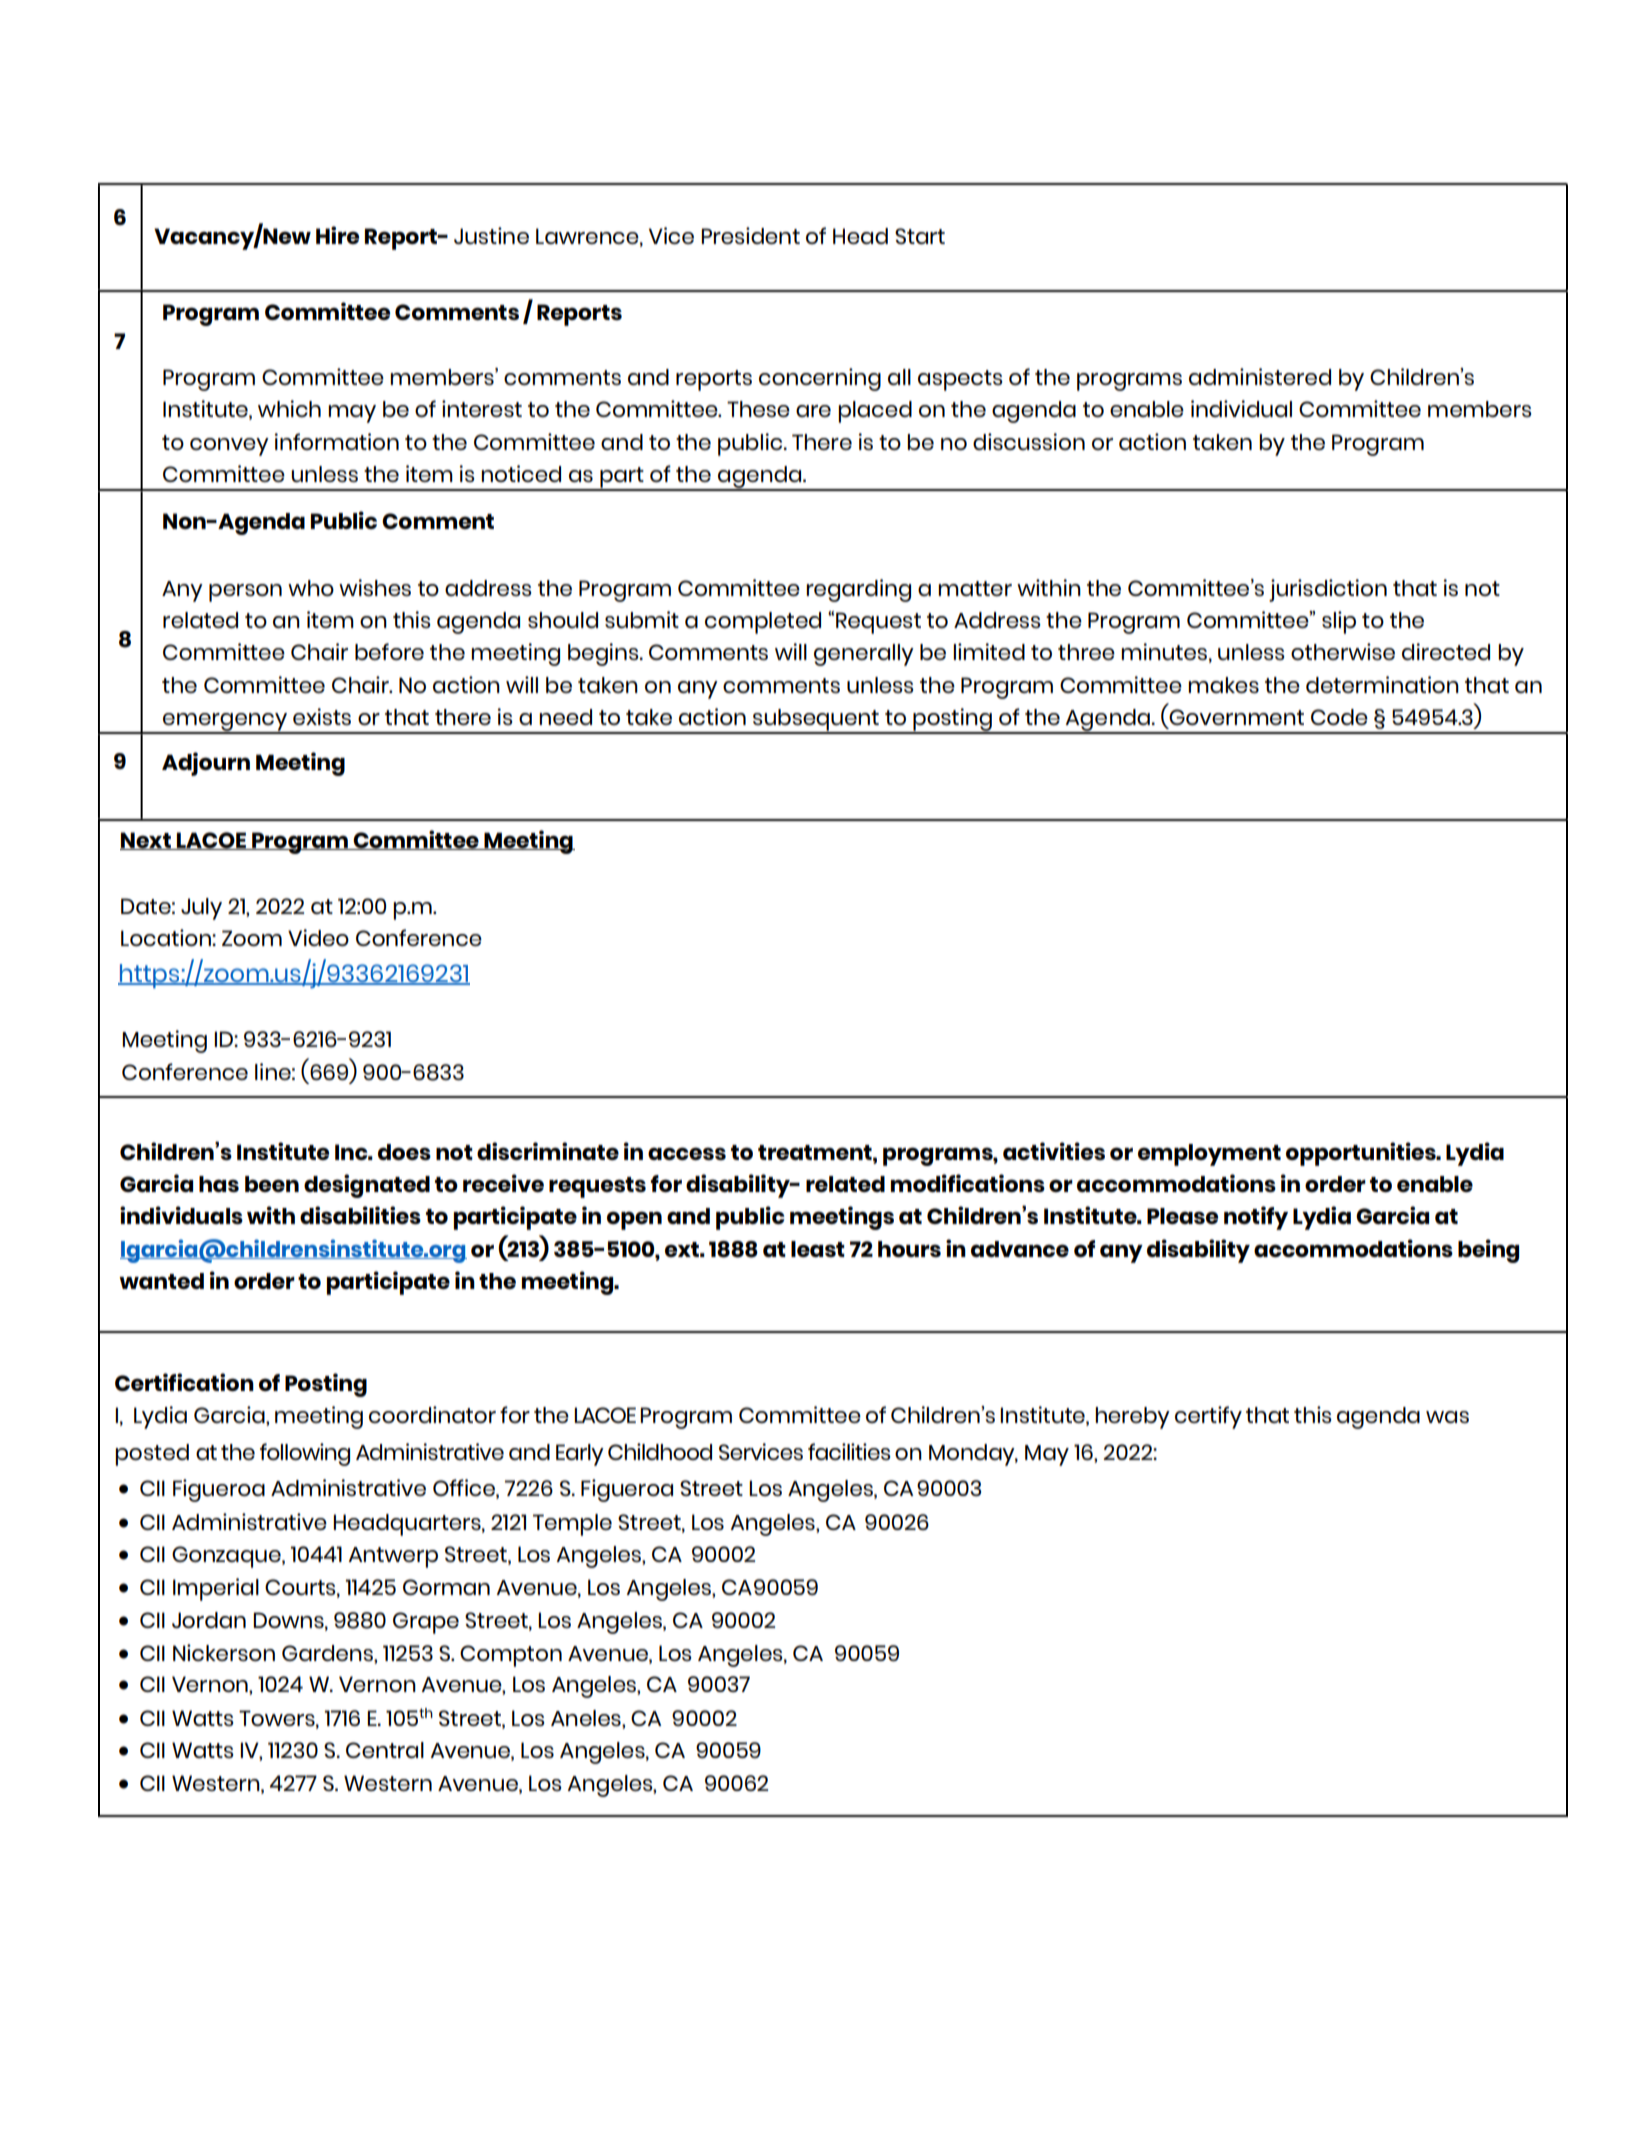 The width and height of the screenshot is (1649, 2134). I want to click on administered, so click(1260, 376).
